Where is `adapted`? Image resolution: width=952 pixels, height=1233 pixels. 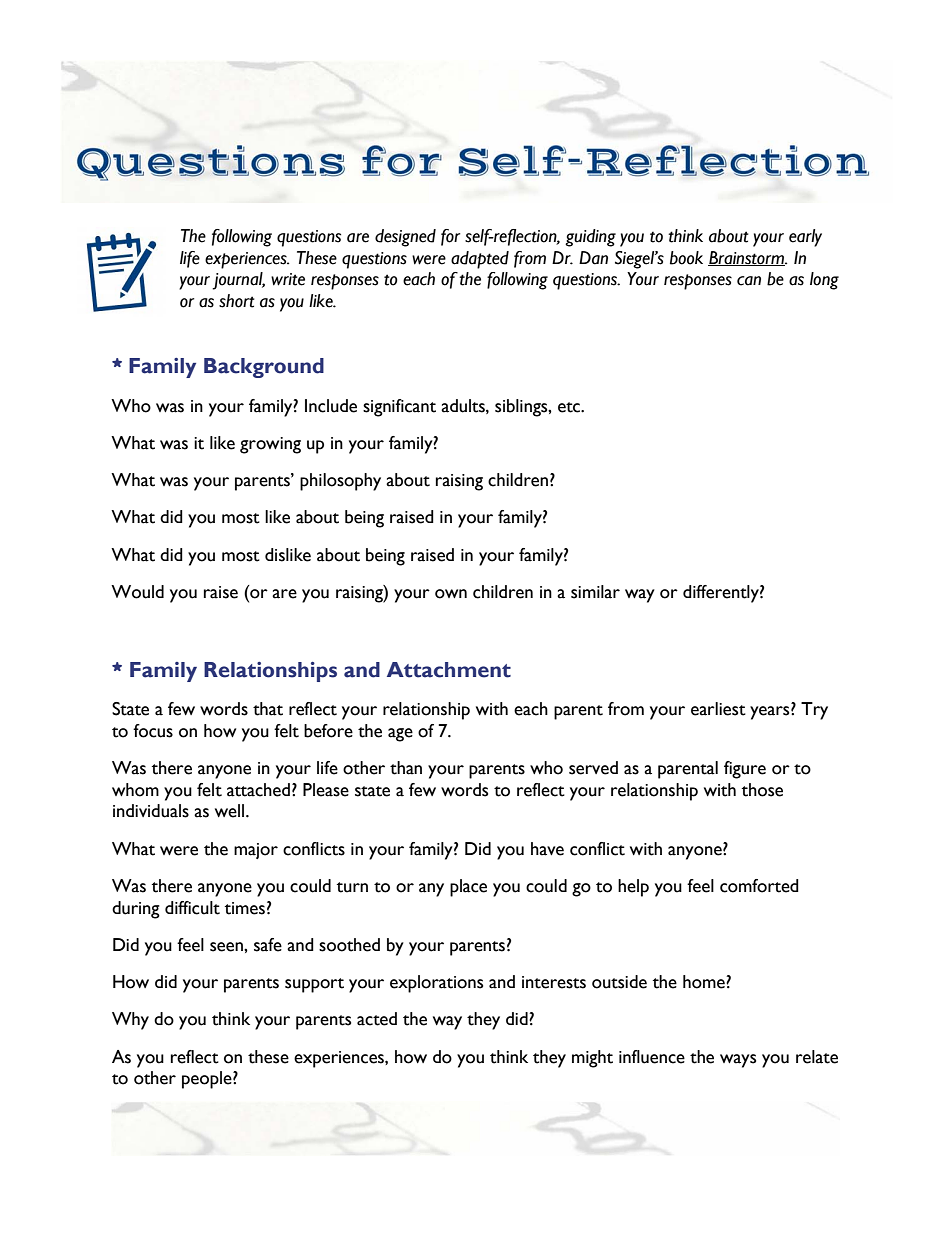
adapted is located at coordinates (480, 260).
